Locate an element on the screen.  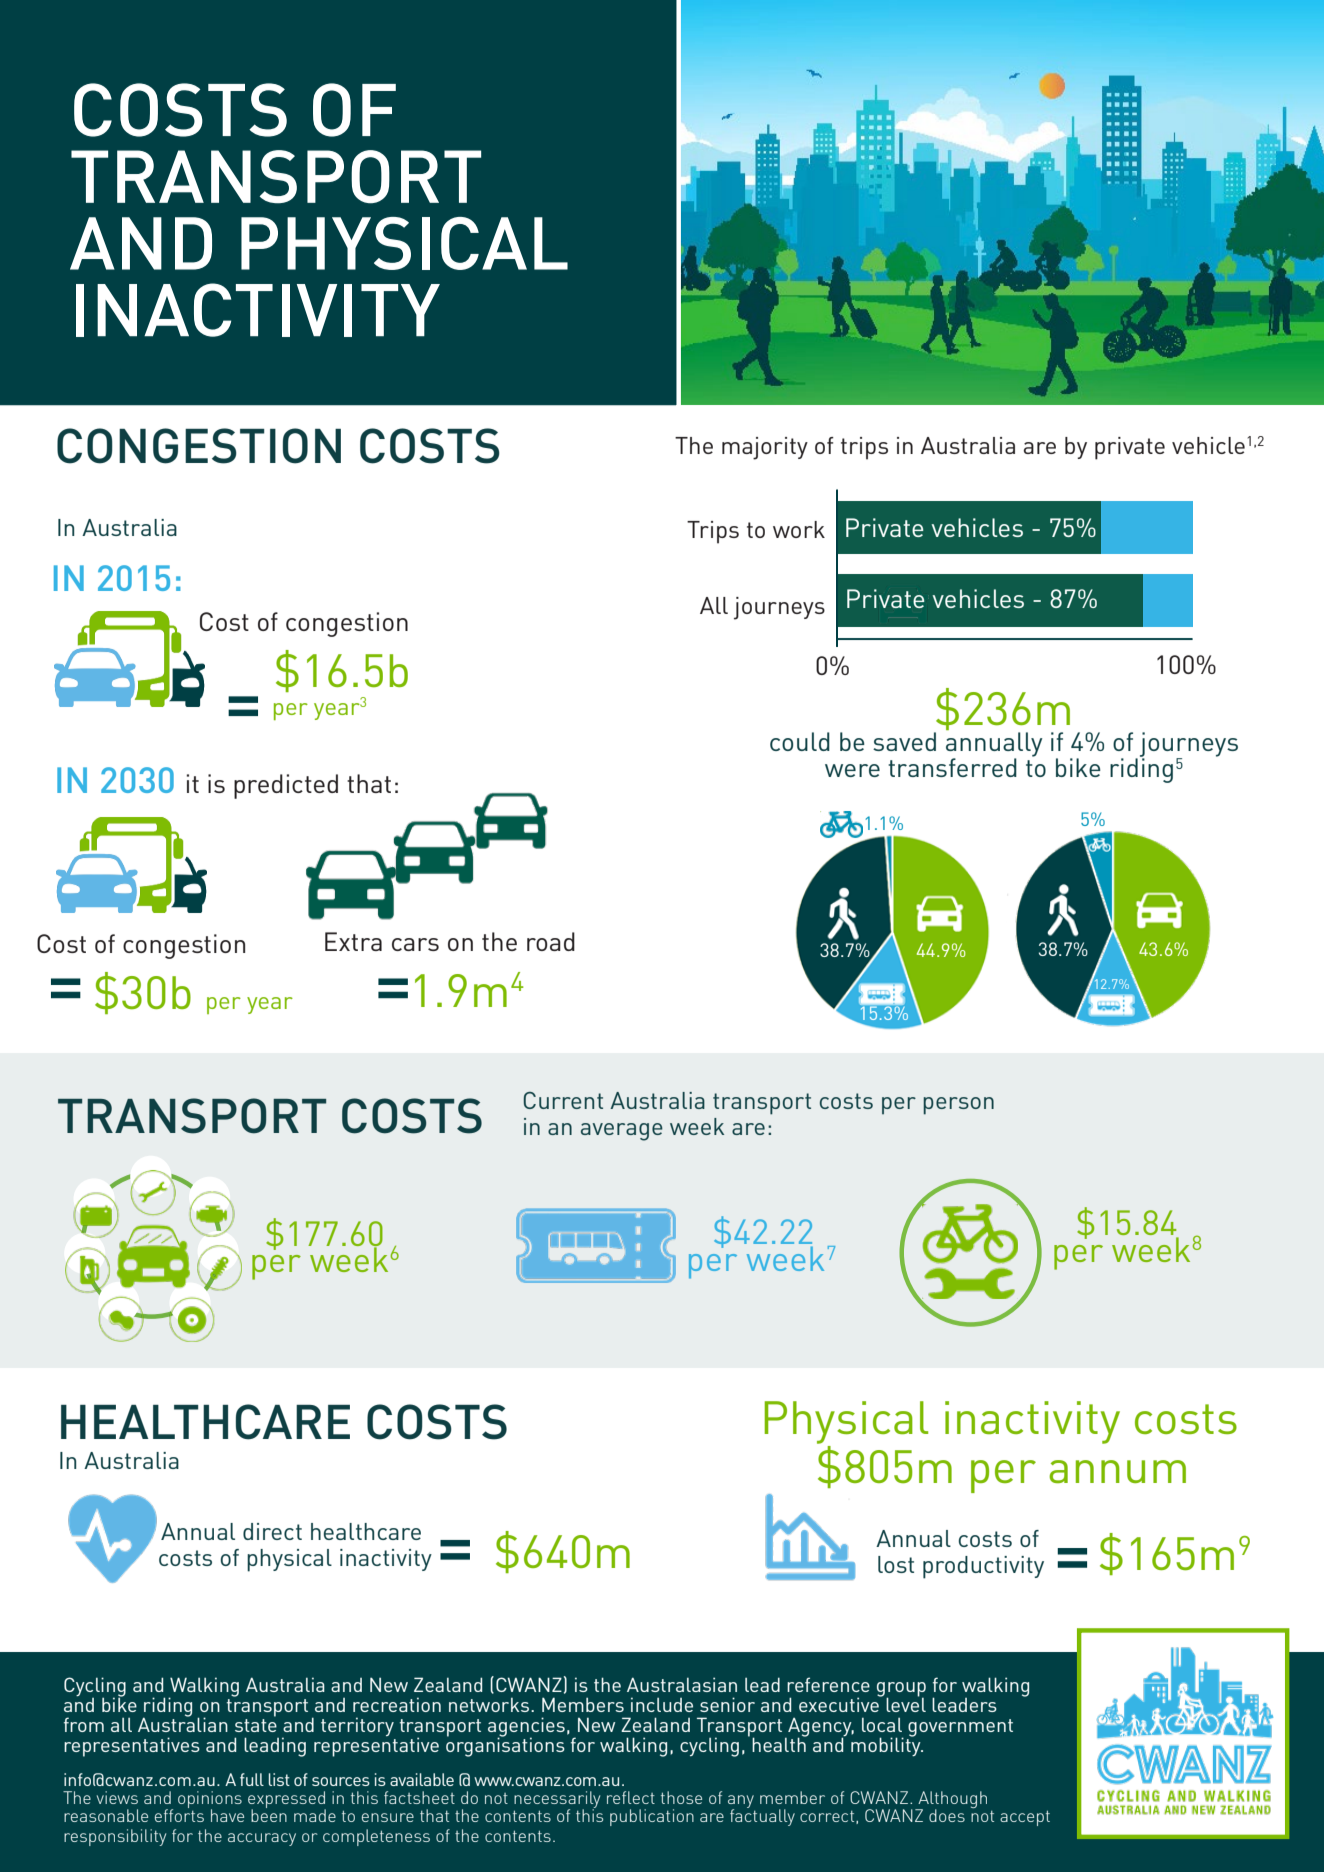
saved is located at coordinates (904, 741).
